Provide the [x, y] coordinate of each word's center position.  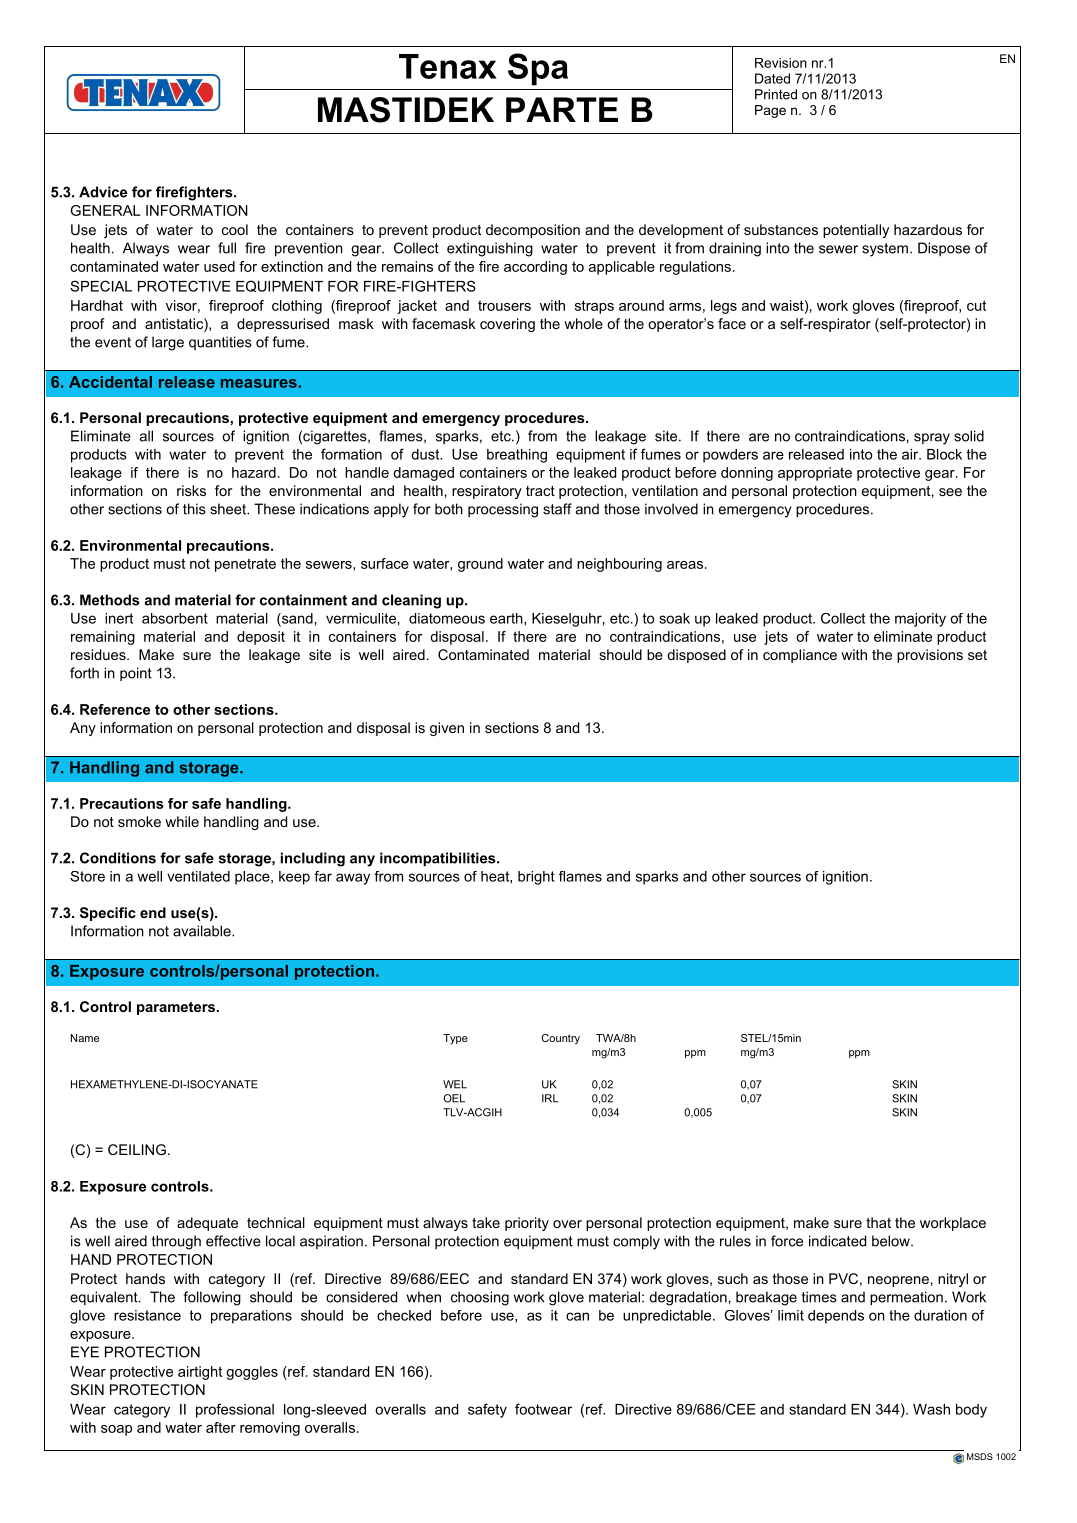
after [221, 1427]
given [447, 729]
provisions [930, 656]
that [878, 1222]
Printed [776, 94]
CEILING [137, 1149]
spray [932, 439]
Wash [931, 1409]
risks [191, 490]
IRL [550, 1098]
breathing [517, 456]
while [182, 821]
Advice [103, 192]
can [577, 1316]
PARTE [562, 109]
